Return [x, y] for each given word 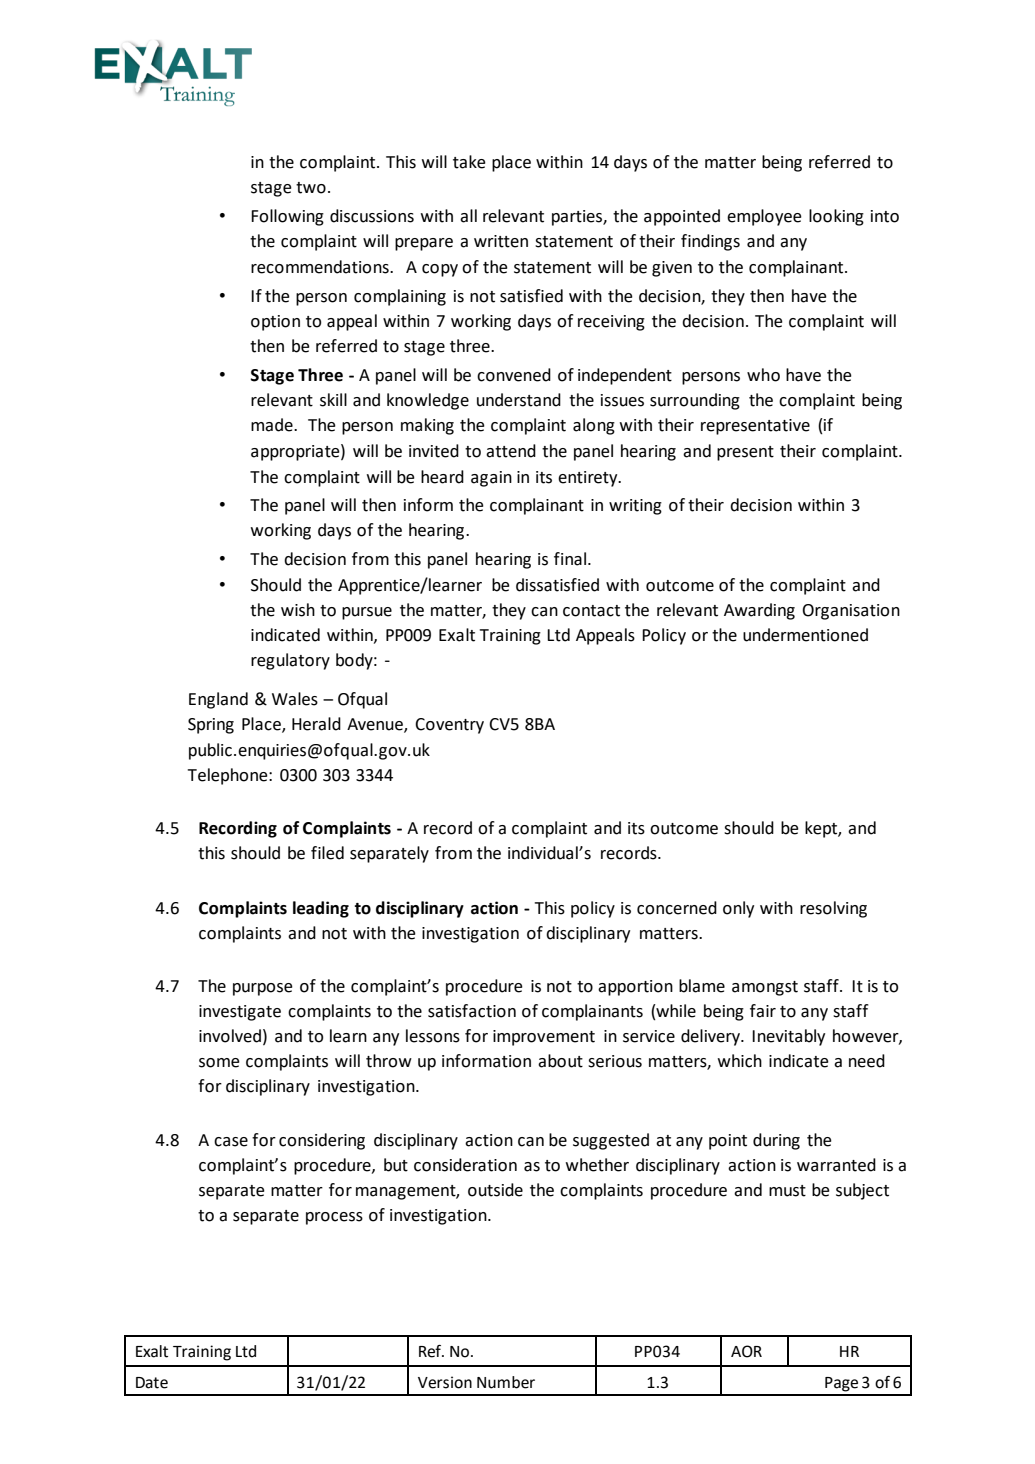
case [231, 1142]
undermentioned [805, 635]
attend [511, 451]
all [468, 216]
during [776, 1141]
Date [152, 1383]
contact [591, 611]
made [273, 425]
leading [321, 909]
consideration [465, 1165]
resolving [833, 909]
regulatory [290, 661]
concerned [677, 908]
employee [764, 217]
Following [287, 217]
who [763, 375]
